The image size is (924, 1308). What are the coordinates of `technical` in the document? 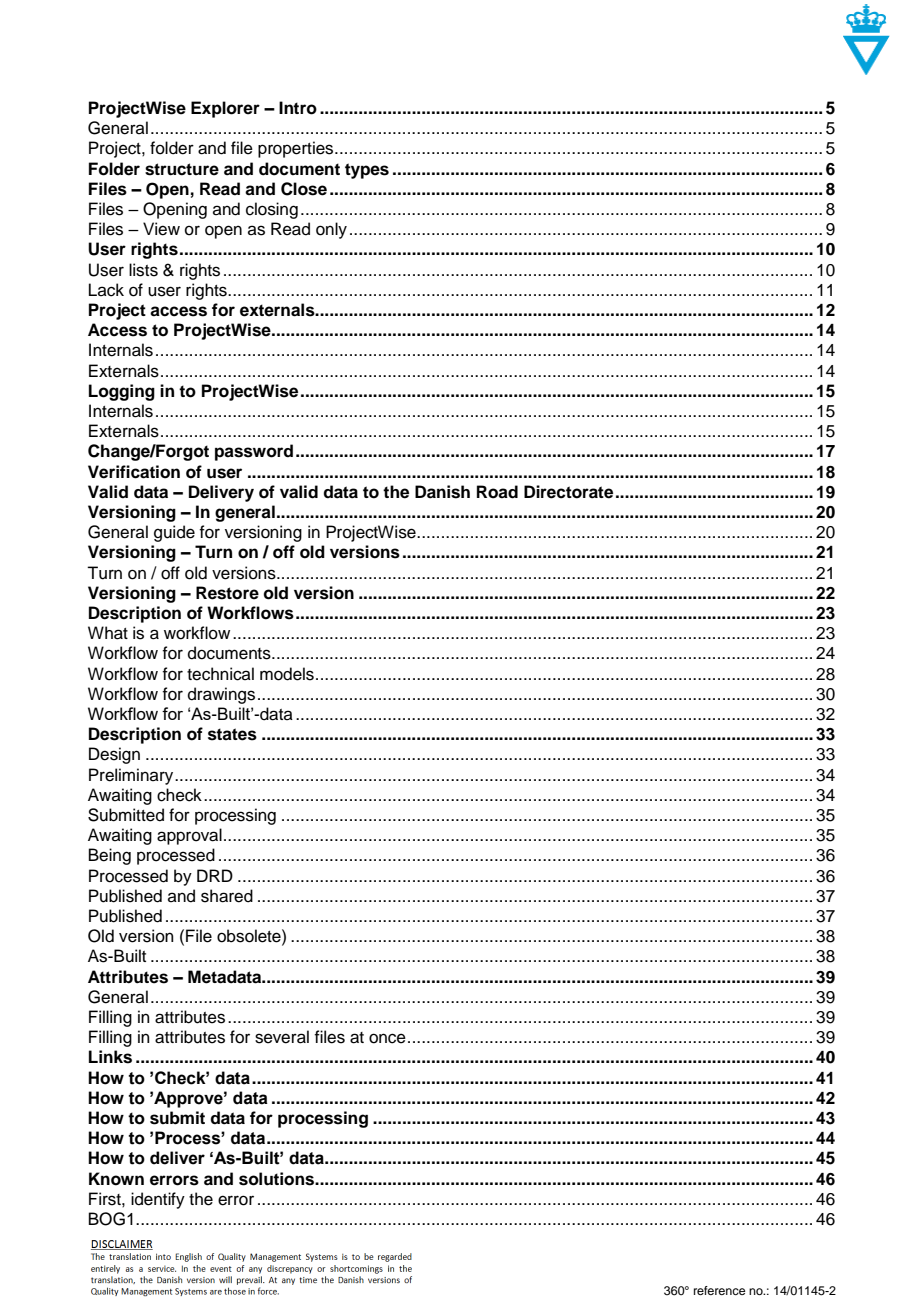 It's located at (220, 674).
